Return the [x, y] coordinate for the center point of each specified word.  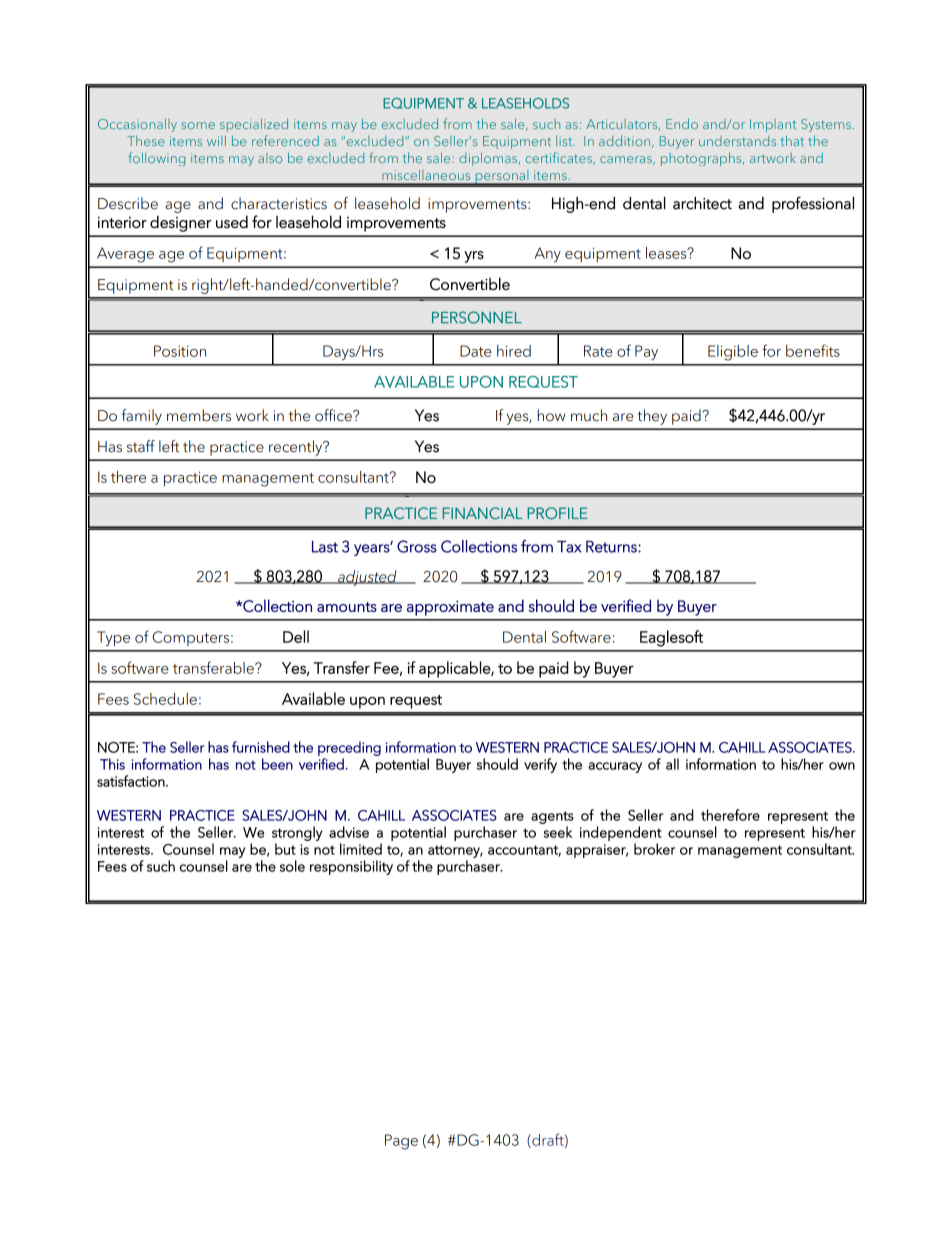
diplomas [489, 159]
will [216, 141]
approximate [450, 608]
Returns [612, 547]
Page [401, 1142]
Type [113, 638]
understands [737, 141]
